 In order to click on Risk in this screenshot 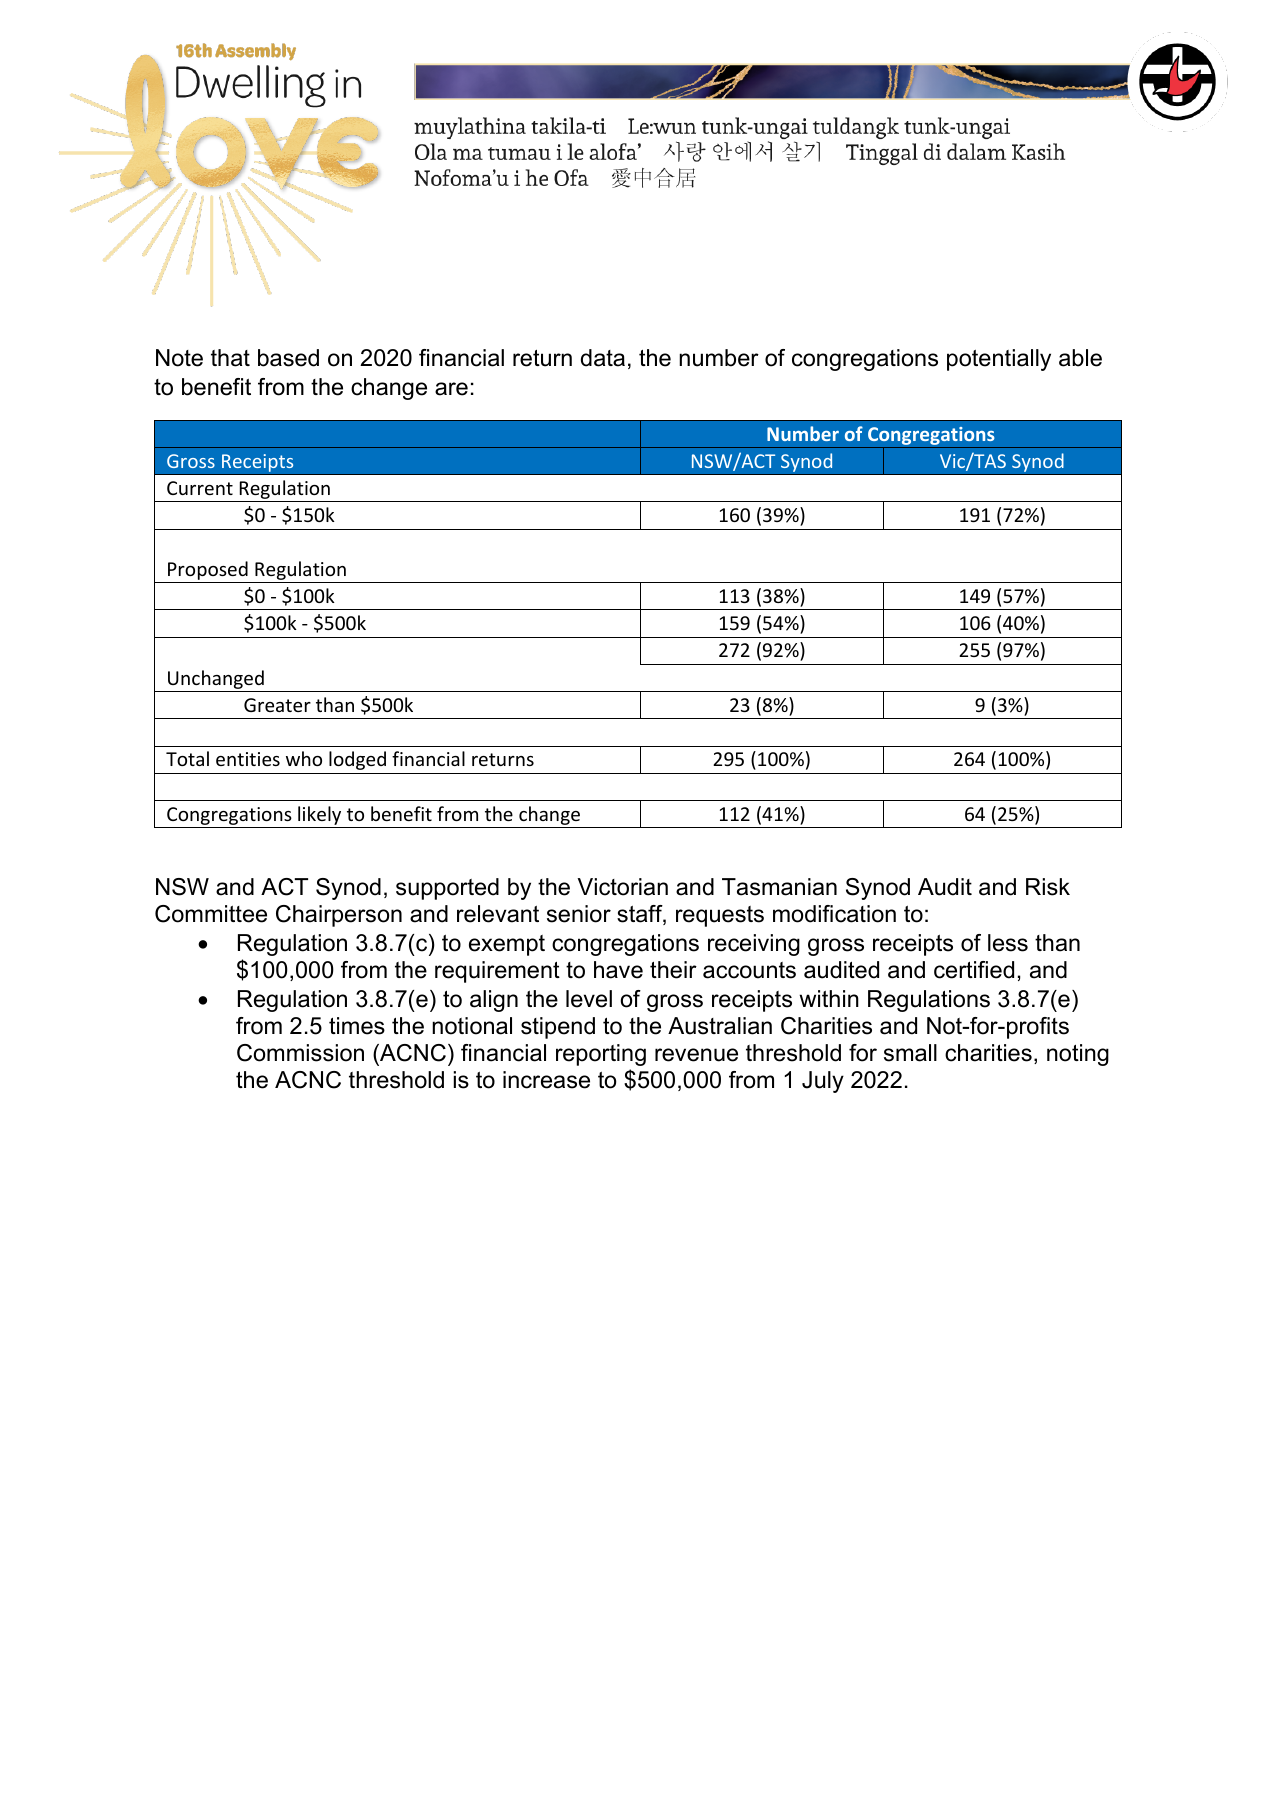, I will do `click(1048, 887)`.
